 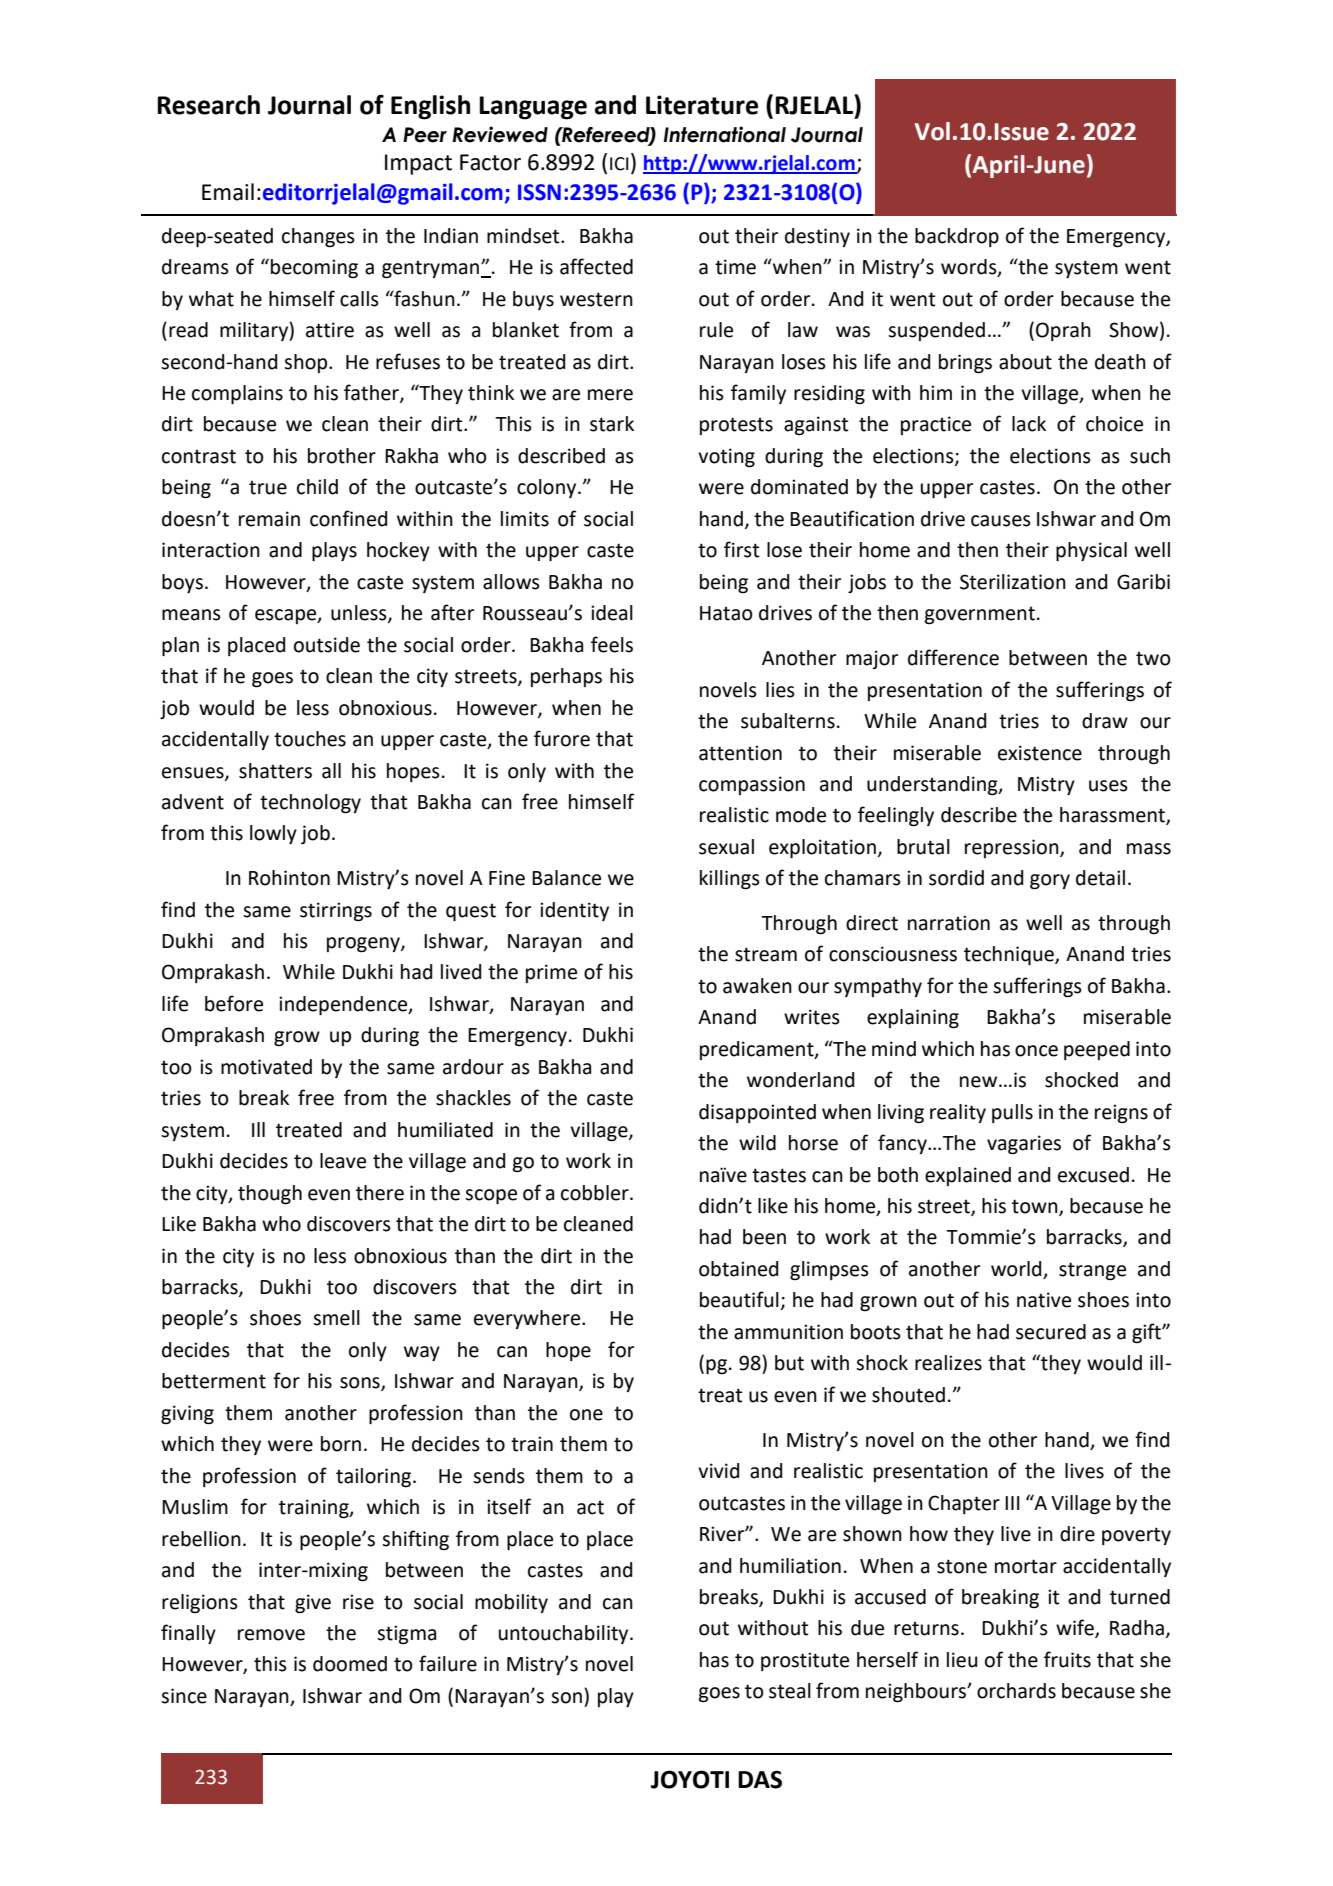 What do you see at coordinates (1105, 721) in the screenshot?
I see `draw` at bounding box center [1105, 721].
